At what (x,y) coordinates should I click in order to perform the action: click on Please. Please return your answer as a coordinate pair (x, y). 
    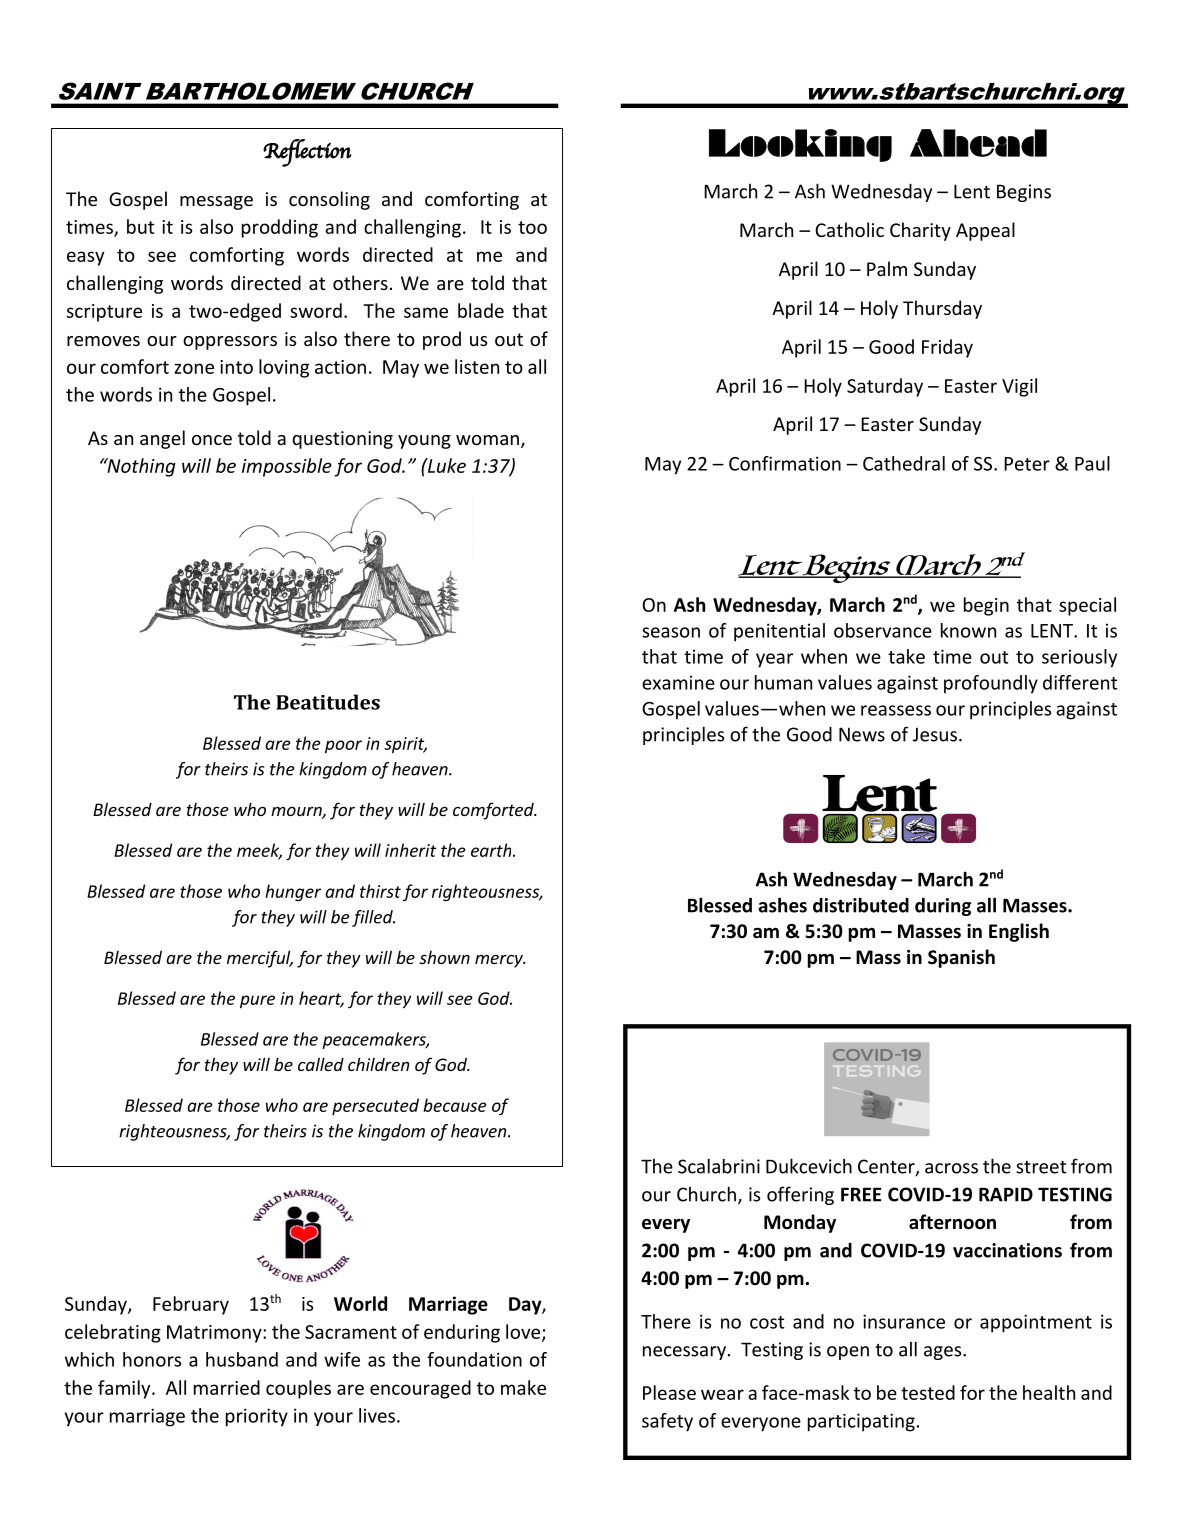
    Looking at the image, I should click on (669, 1392).
